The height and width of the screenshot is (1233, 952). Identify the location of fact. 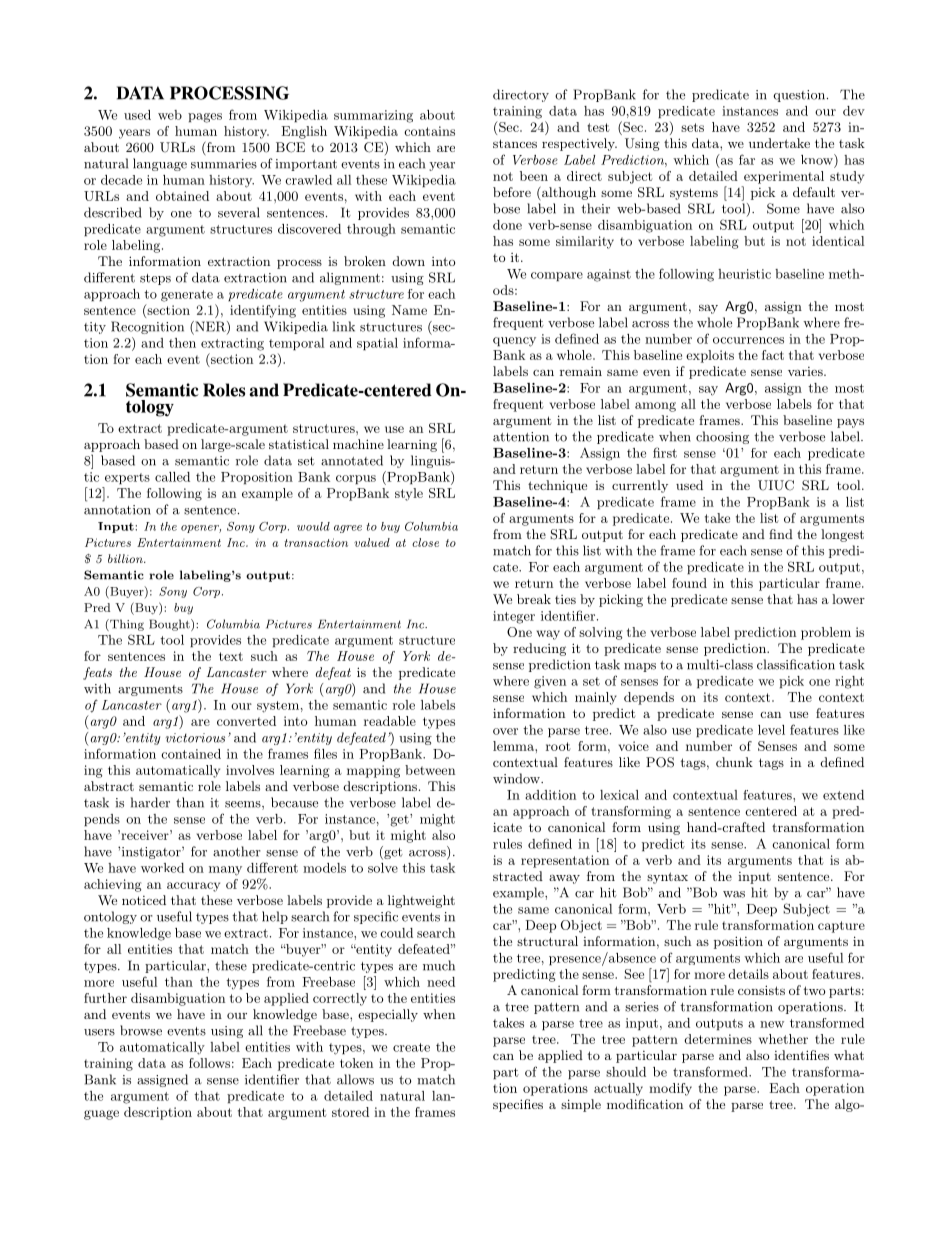
(773, 355).
